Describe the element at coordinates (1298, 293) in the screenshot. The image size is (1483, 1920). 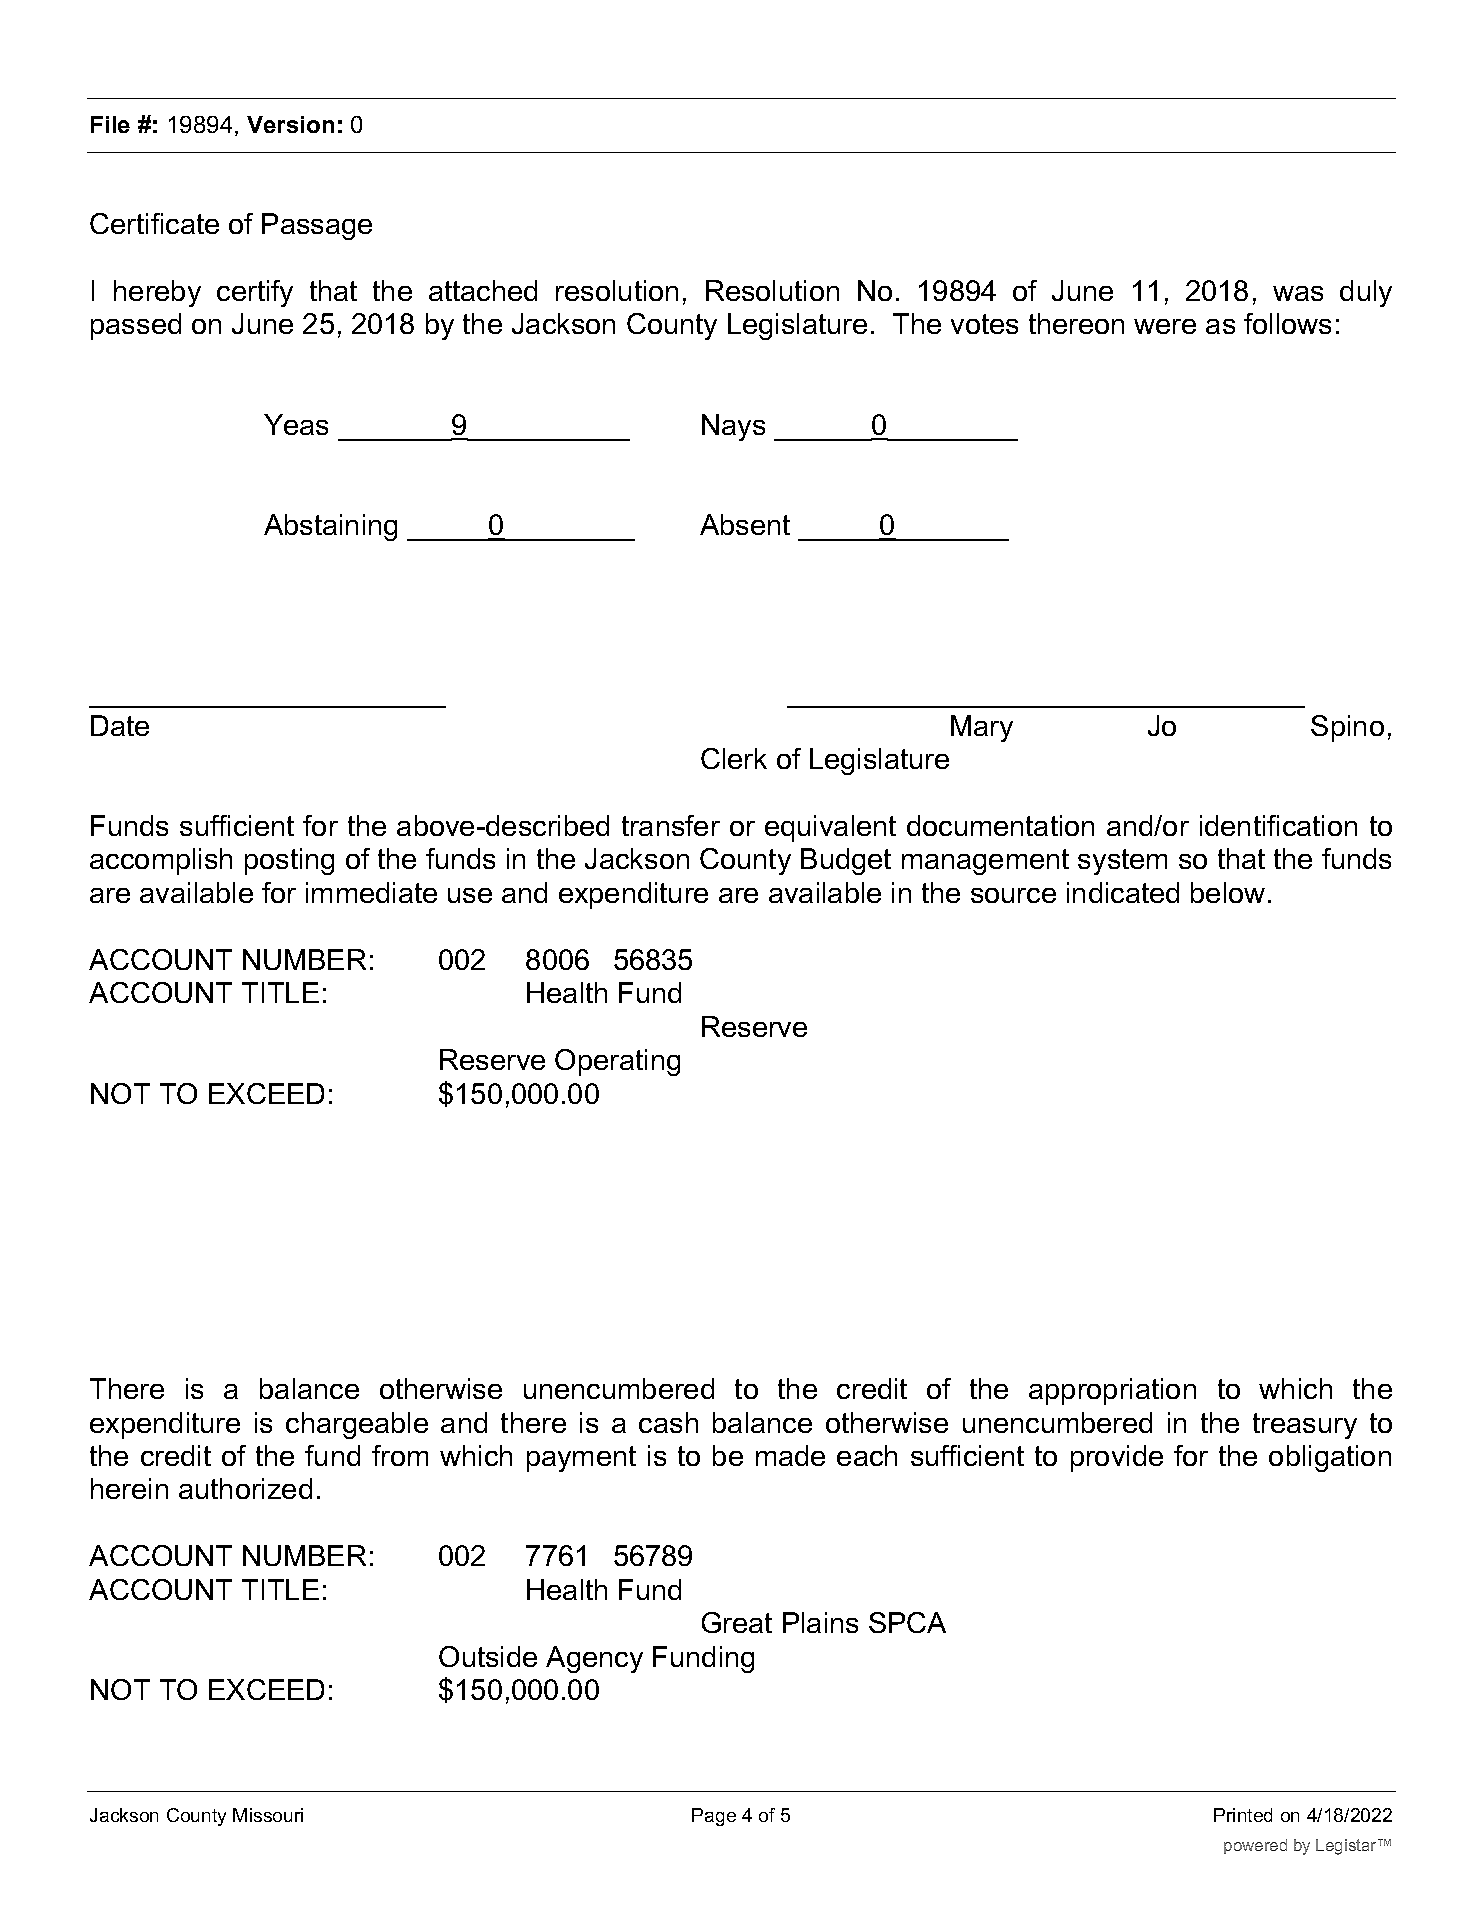
I see `was` at that location.
